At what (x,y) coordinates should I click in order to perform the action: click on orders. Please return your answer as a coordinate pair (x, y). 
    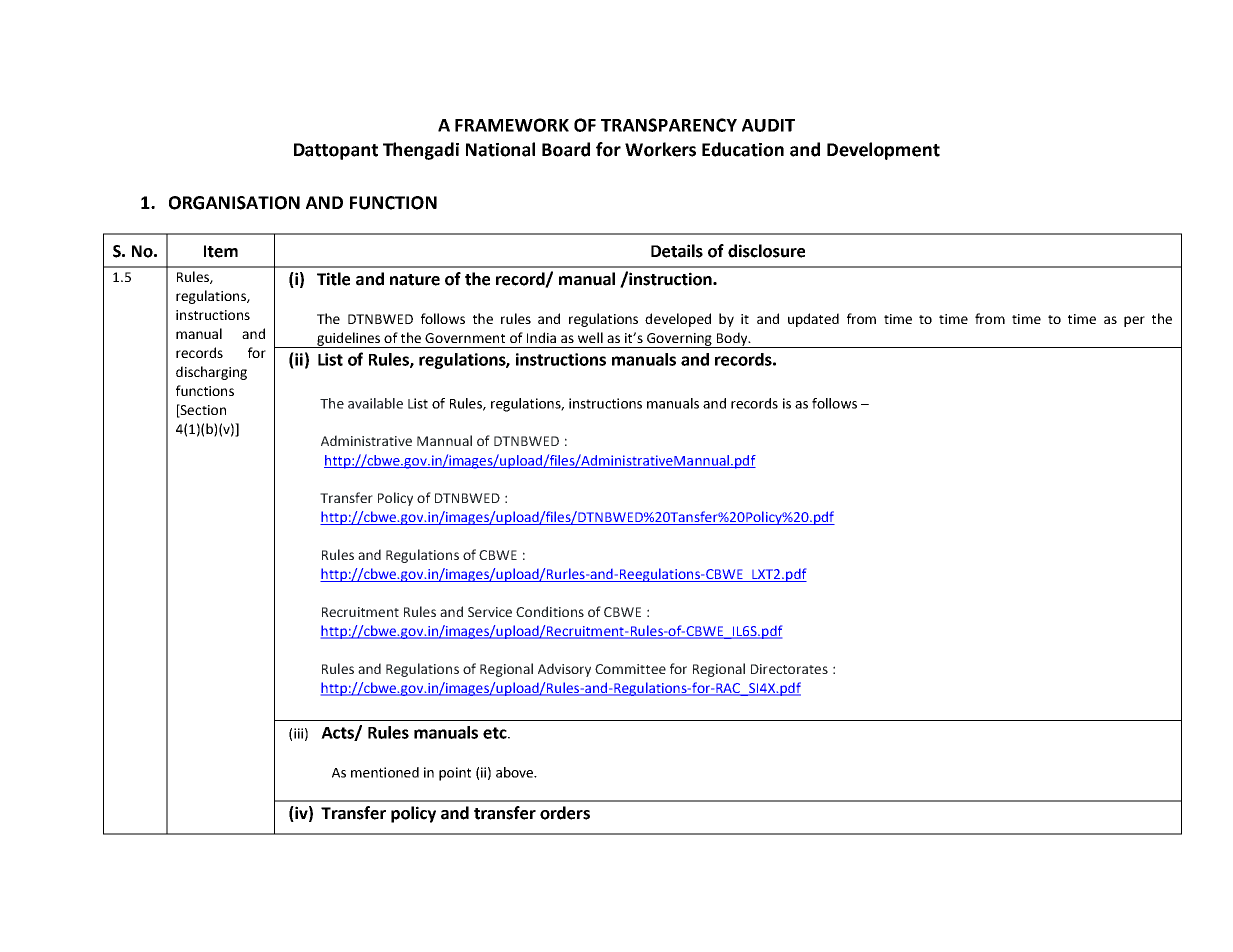
    Looking at the image, I should click on (565, 813).
